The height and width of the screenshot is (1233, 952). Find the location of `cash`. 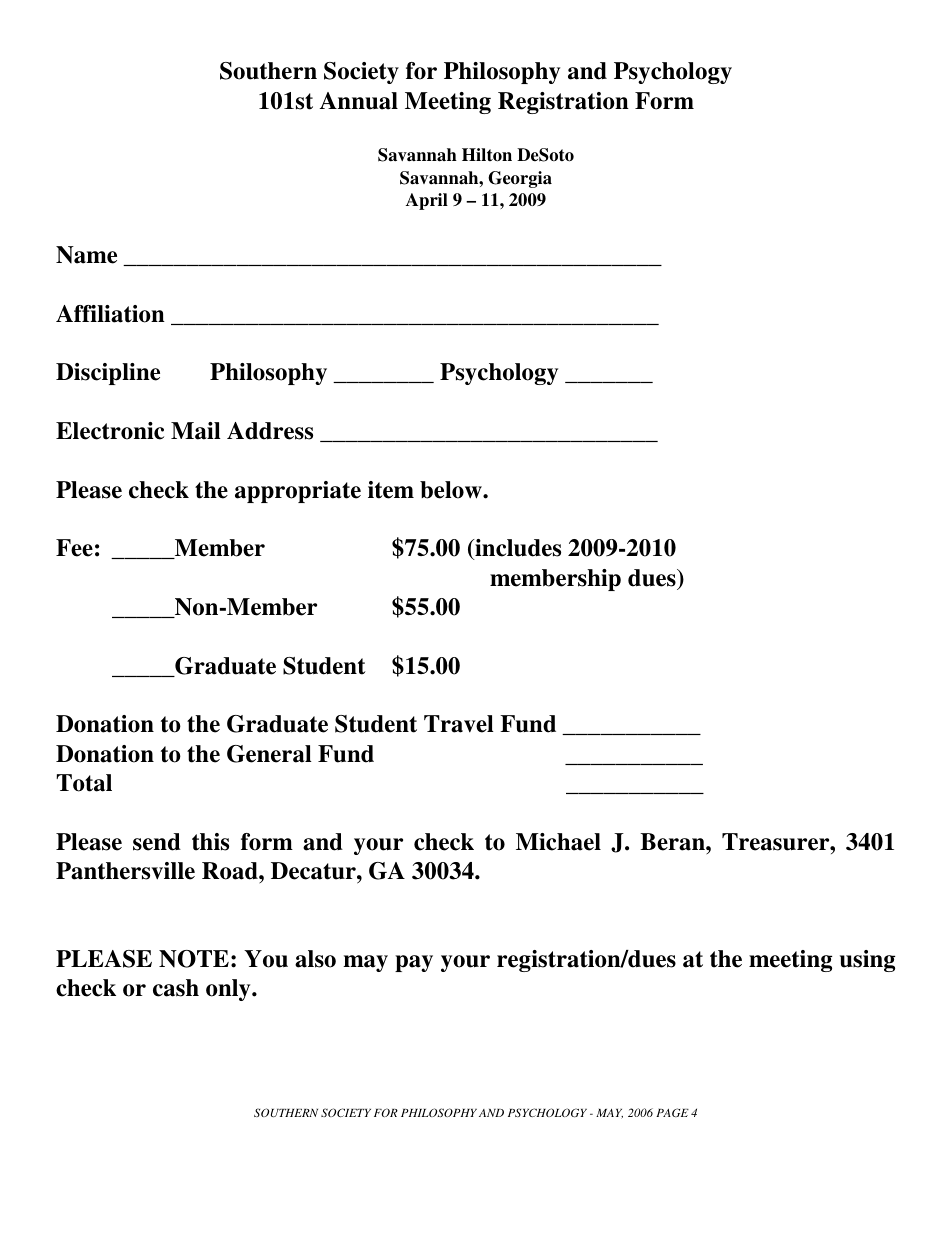

cash is located at coordinates (176, 988).
